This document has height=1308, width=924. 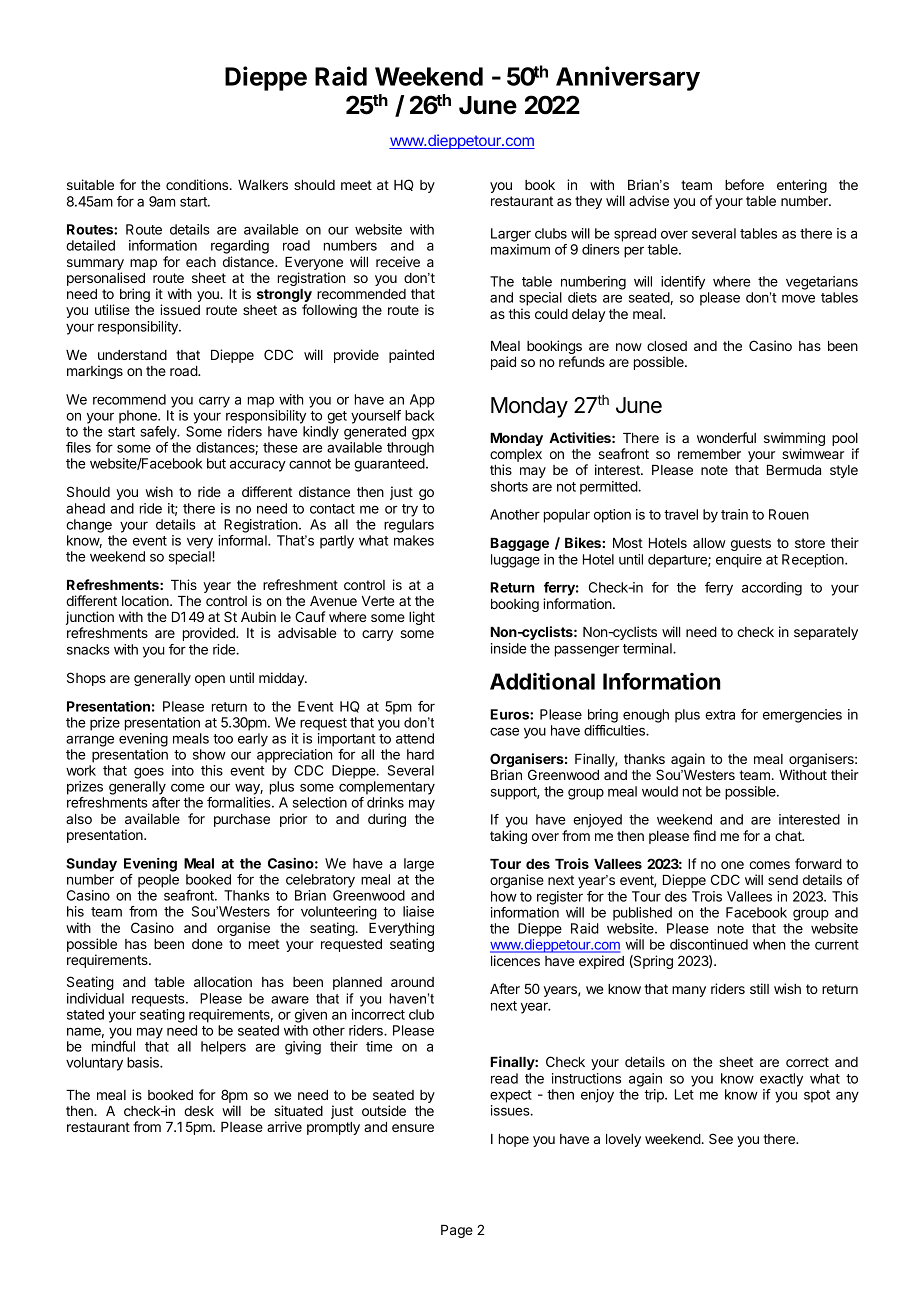 What do you see at coordinates (199, 1111) in the document?
I see `desk` at bounding box center [199, 1111].
